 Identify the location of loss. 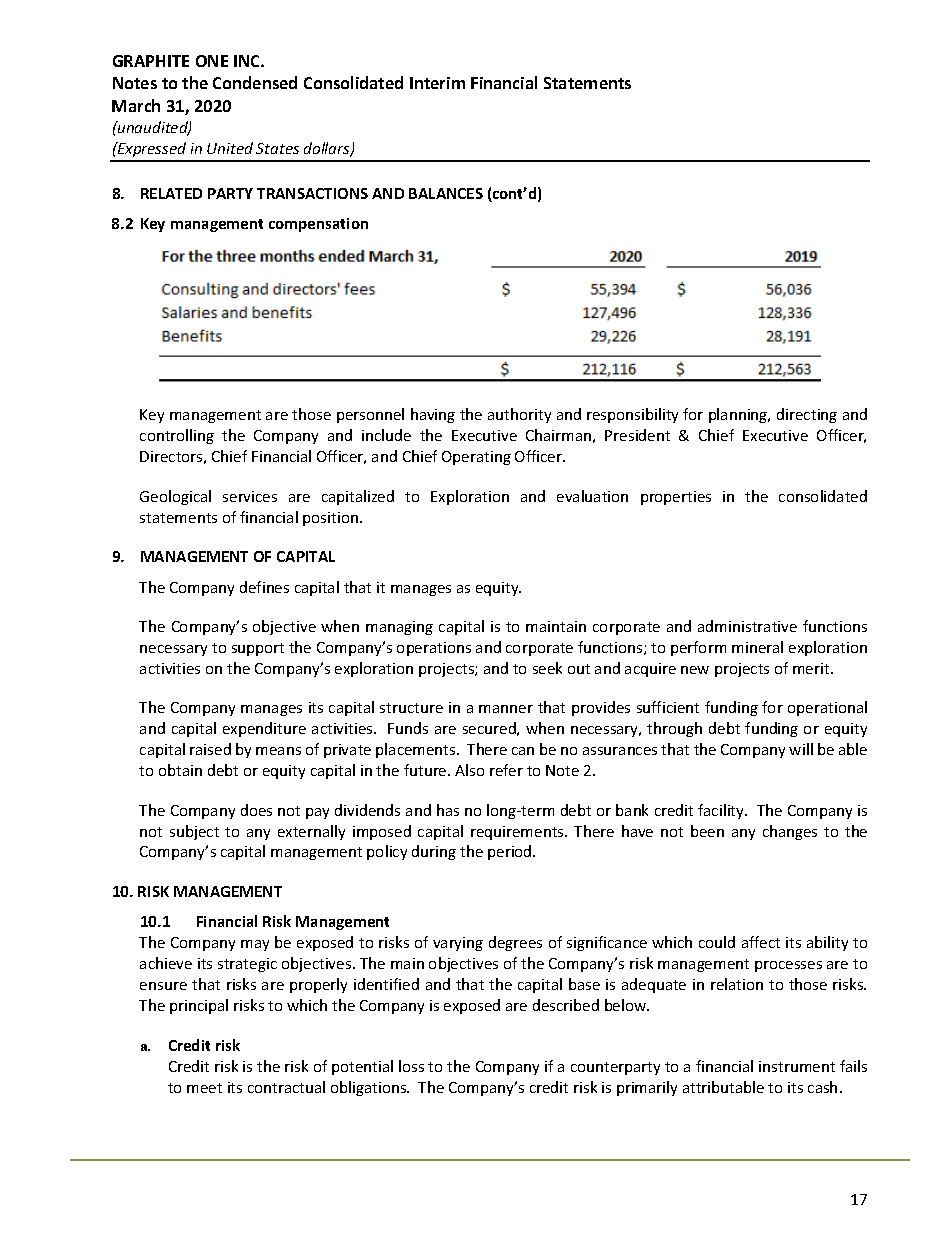
(411, 1066).
